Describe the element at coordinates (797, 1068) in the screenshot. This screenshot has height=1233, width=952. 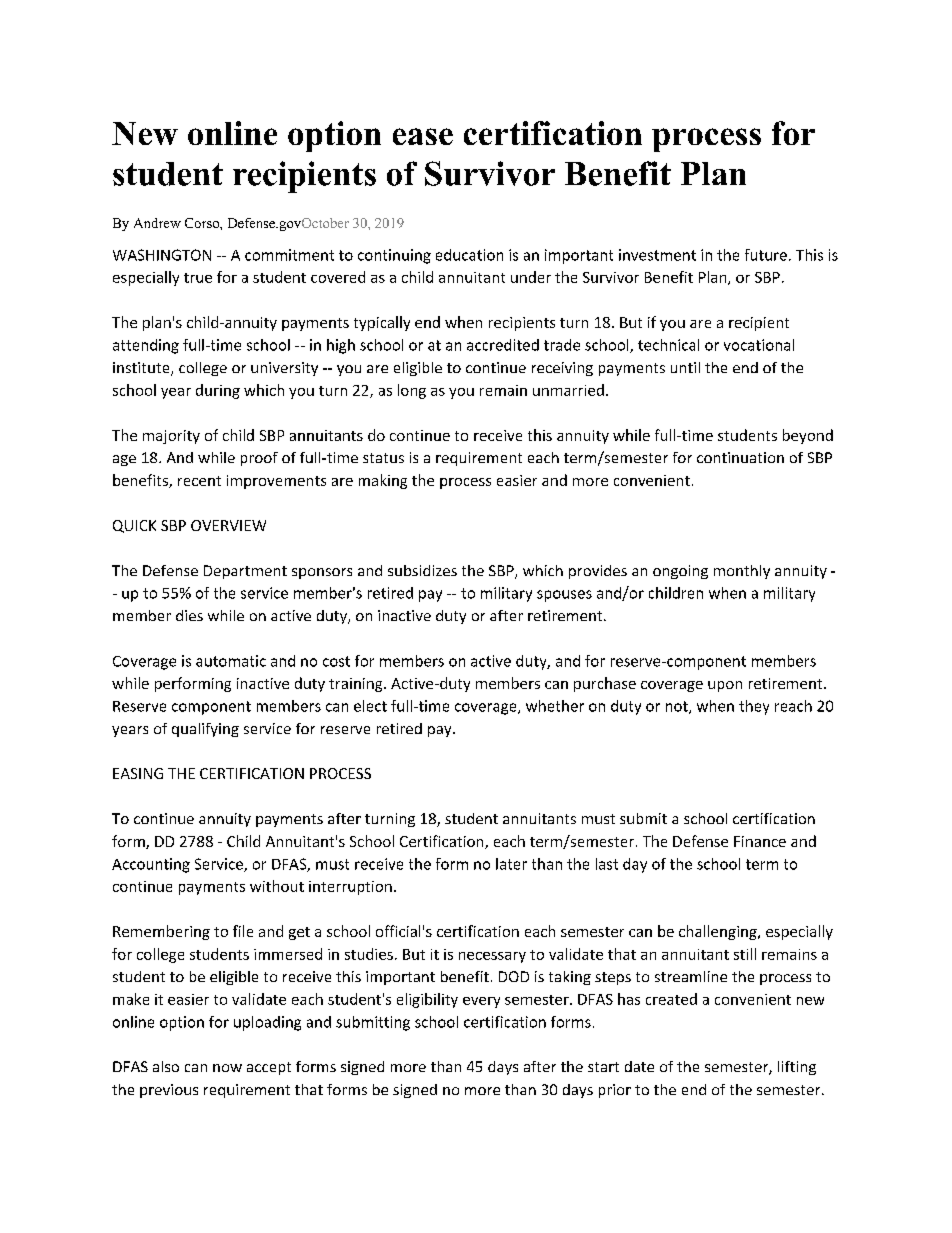
I see `lifting` at that location.
